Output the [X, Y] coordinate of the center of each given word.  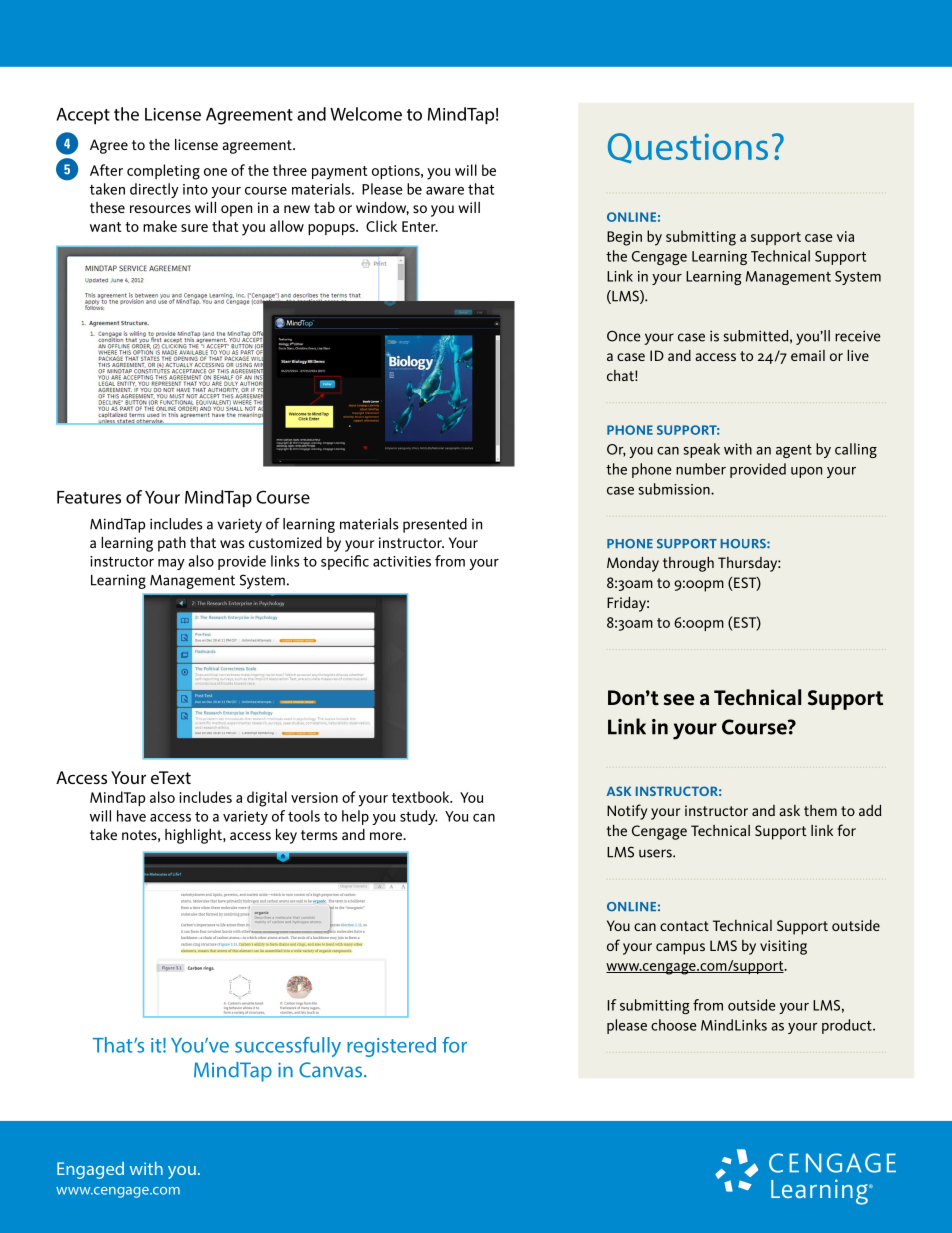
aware [445, 191]
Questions [688, 148]
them [820, 810]
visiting [783, 947]
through [688, 564]
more [387, 836]
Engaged [90, 1170]
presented [435, 525]
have [131, 816]
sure [194, 228]
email [808, 355]
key [286, 836]
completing [163, 172]
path [172, 544]
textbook [422, 797]
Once [624, 336]
